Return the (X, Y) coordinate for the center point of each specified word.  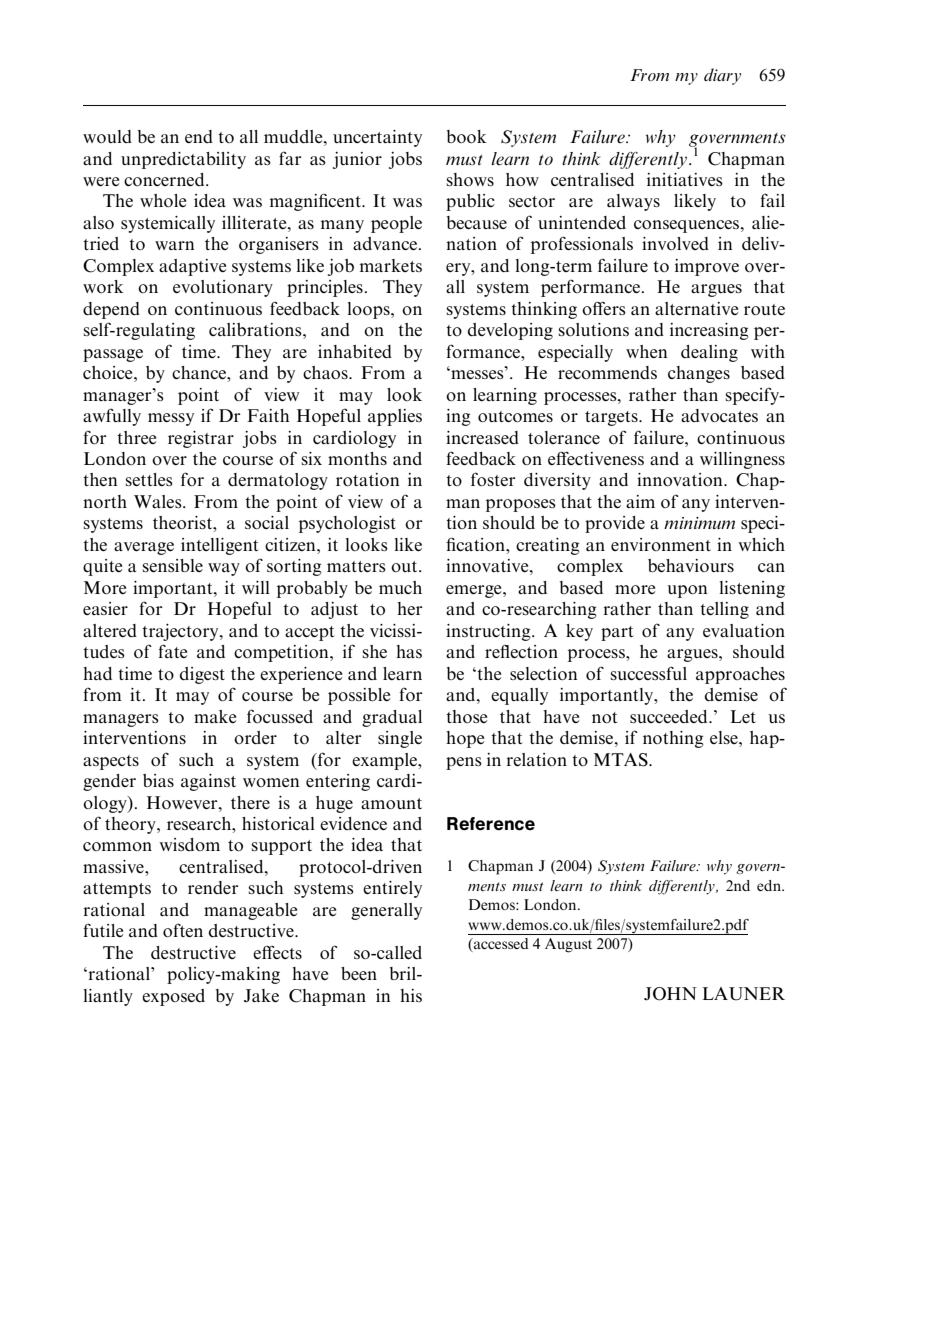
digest (202, 675)
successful (648, 673)
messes (477, 374)
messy (171, 419)
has (409, 651)
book (467, 136)
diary (722, 76)
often (183, 930)
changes (699, 374)
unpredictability (183, 160)
